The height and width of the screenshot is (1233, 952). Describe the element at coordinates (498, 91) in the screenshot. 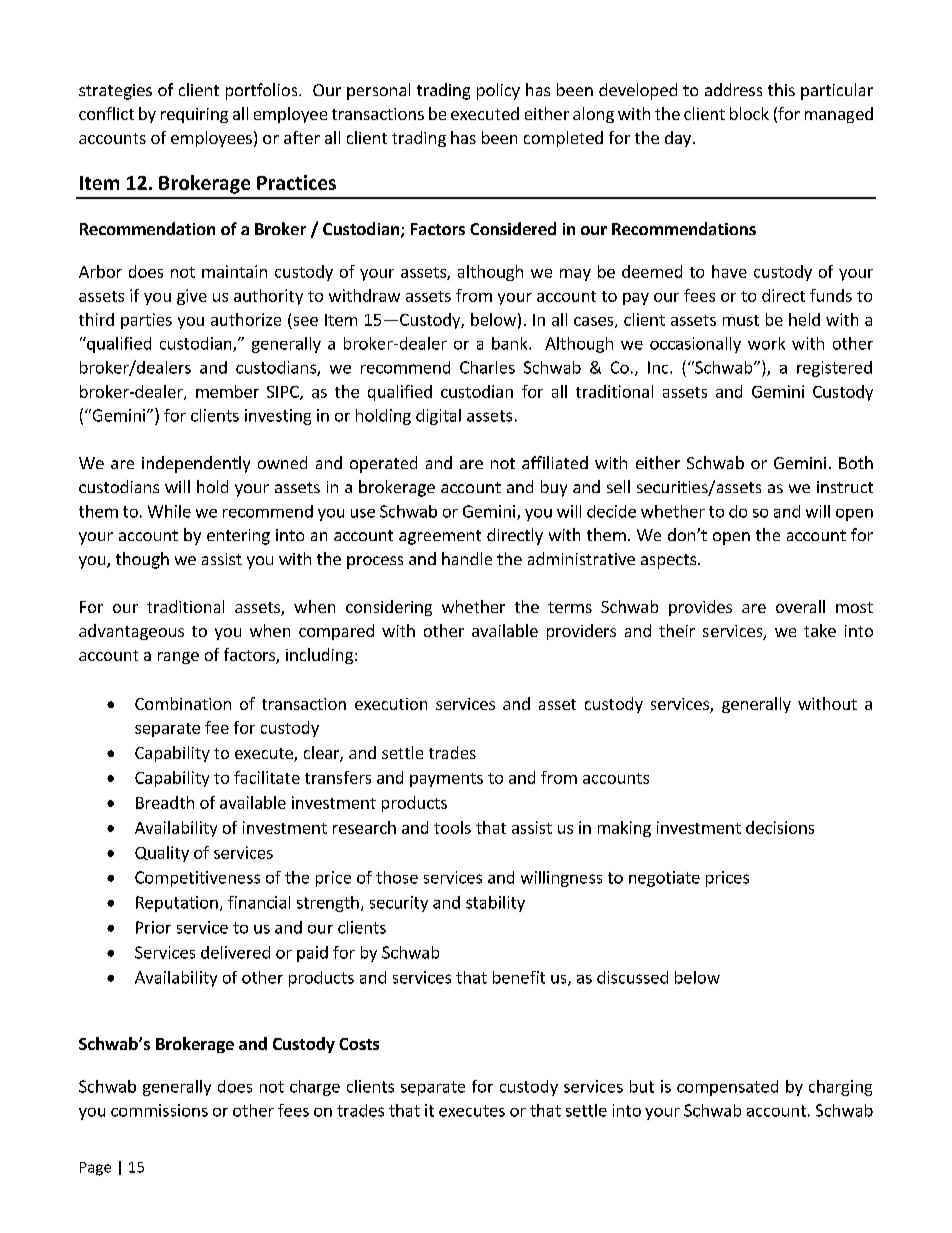

I see `policy` at that location.
